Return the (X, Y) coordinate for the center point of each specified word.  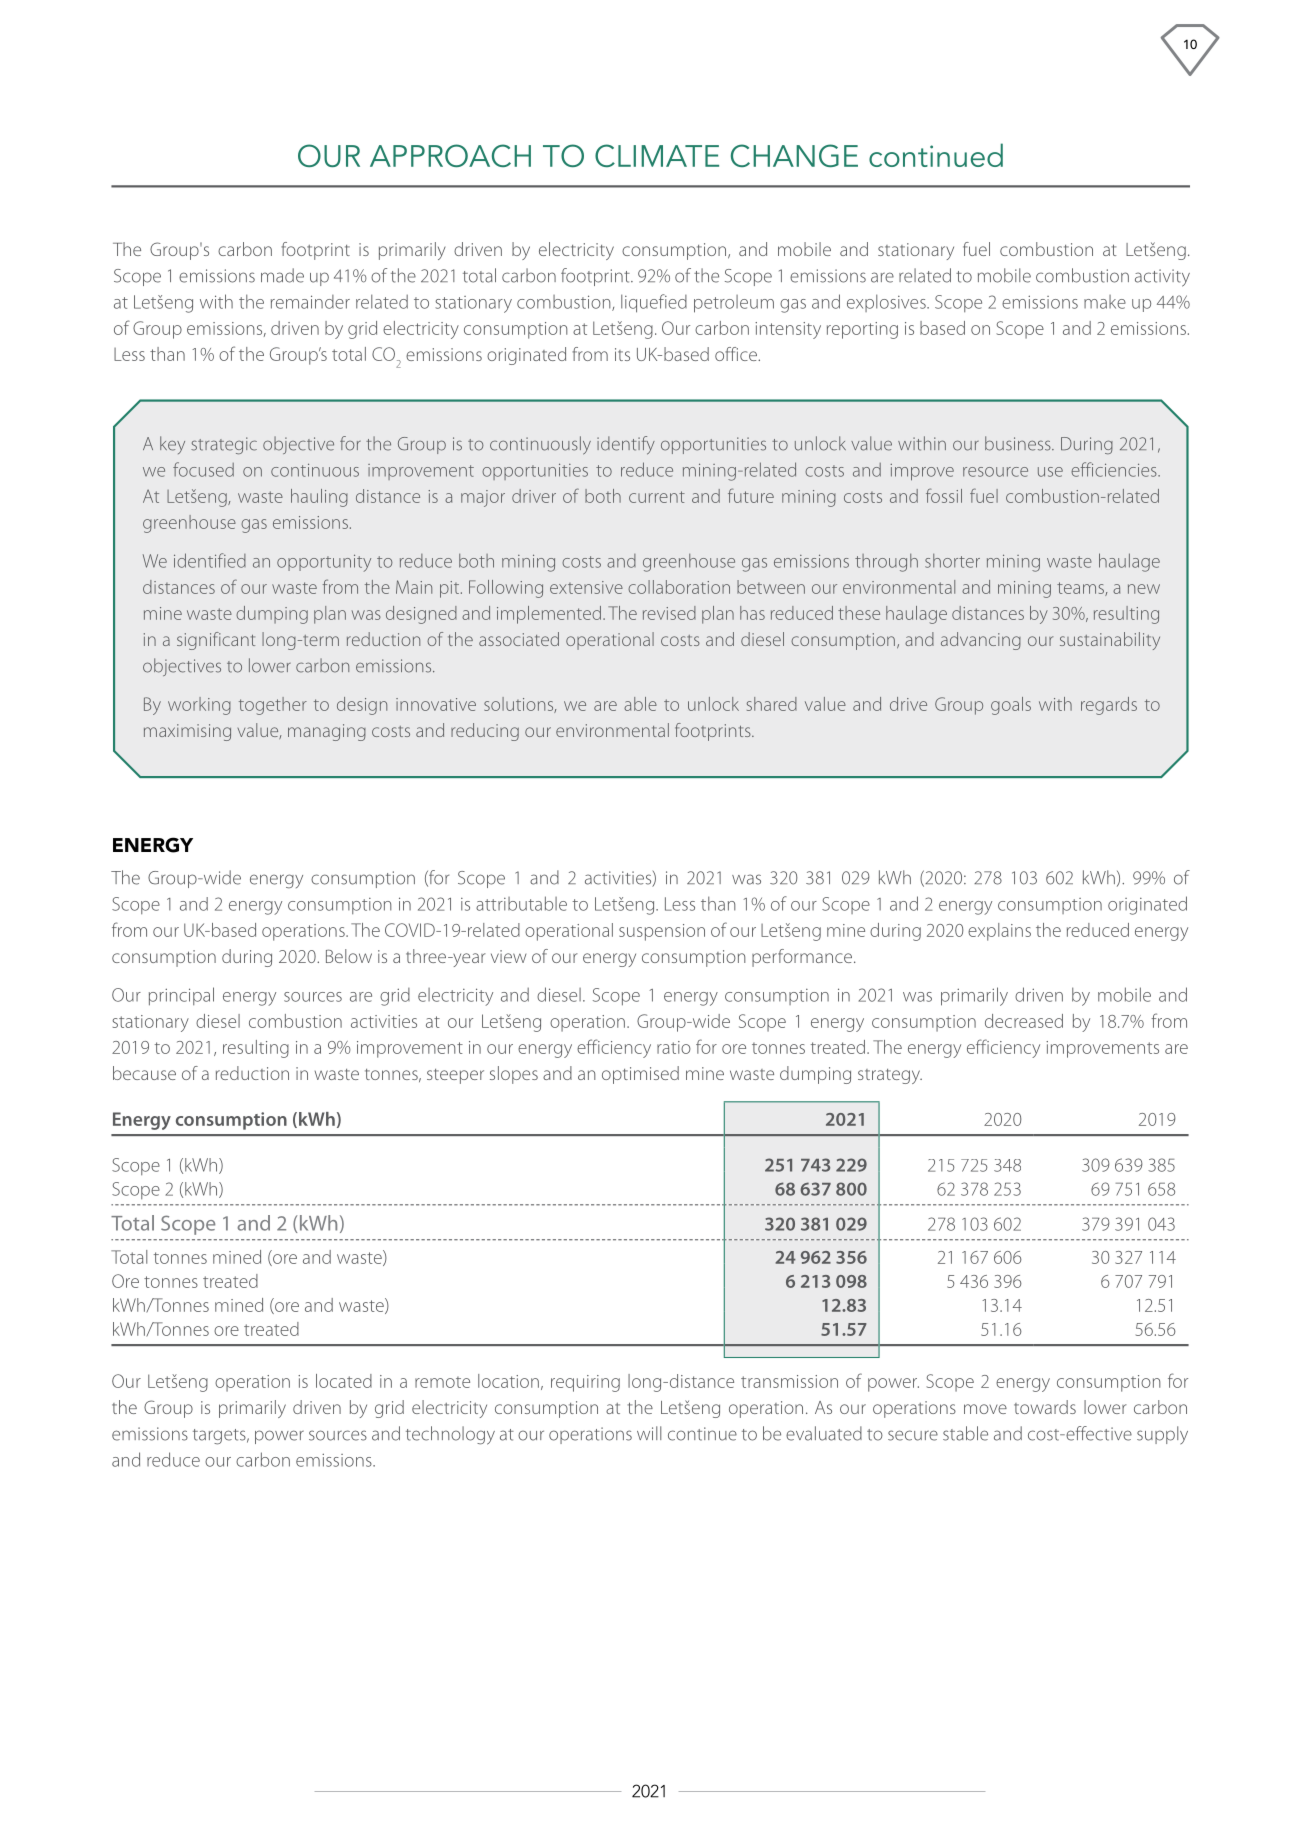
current (657, 497)
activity (1162, 278)
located (344, 1381)
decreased (1024, 1021)
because (144, 1073)
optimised (640, 1075)
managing (327, 732)
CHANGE (794, 155)
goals (1011, 706)
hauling (319, 498)
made (282, 275)
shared (772, 704)
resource (995, 472)
